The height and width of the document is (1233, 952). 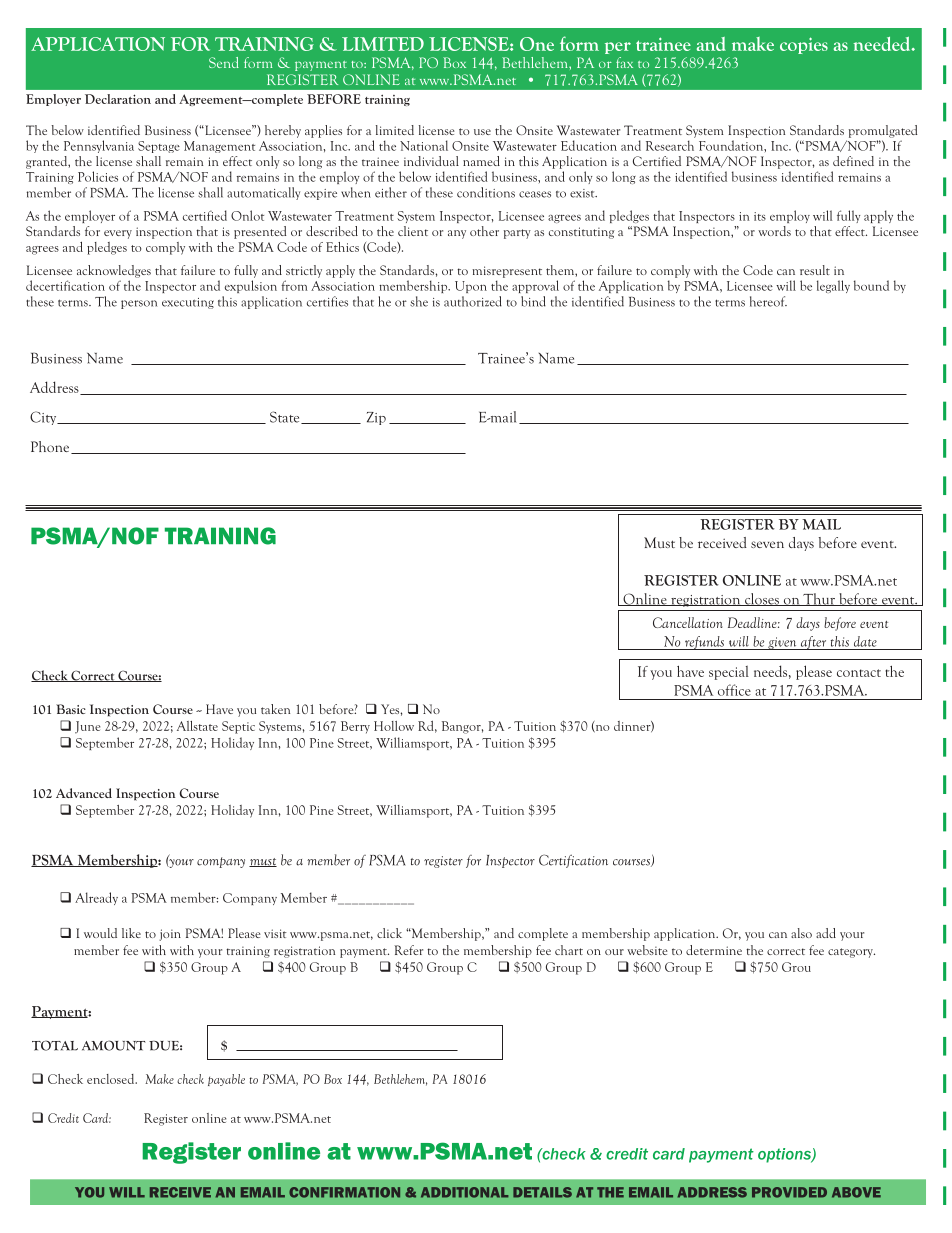 I want to click on Hollow, so click(x=394, y=726).
